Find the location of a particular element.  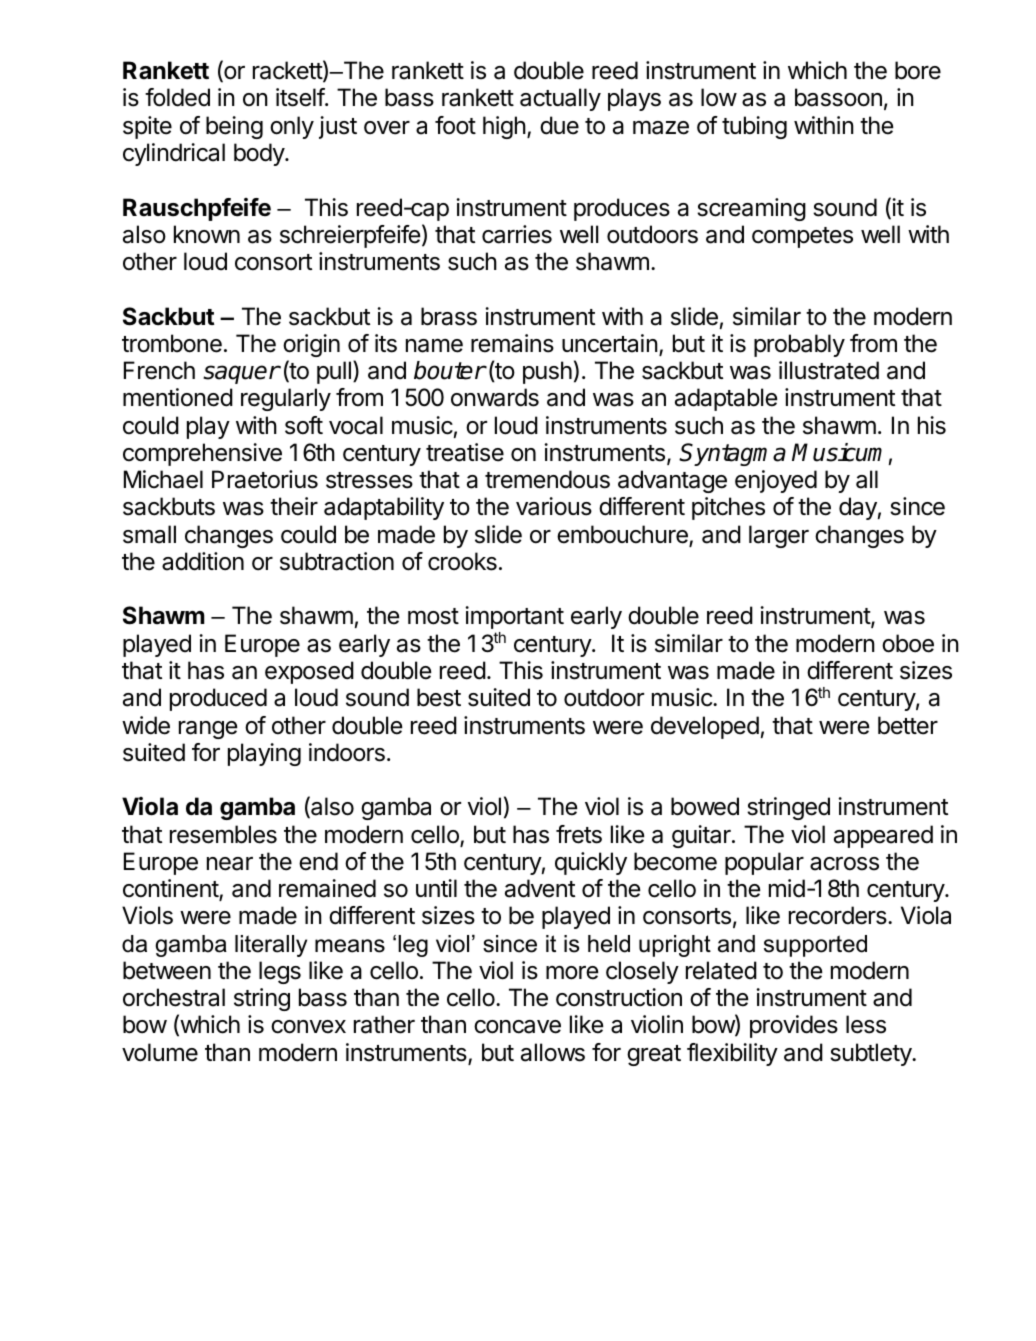

frets is located at coordinates (579, 834).
